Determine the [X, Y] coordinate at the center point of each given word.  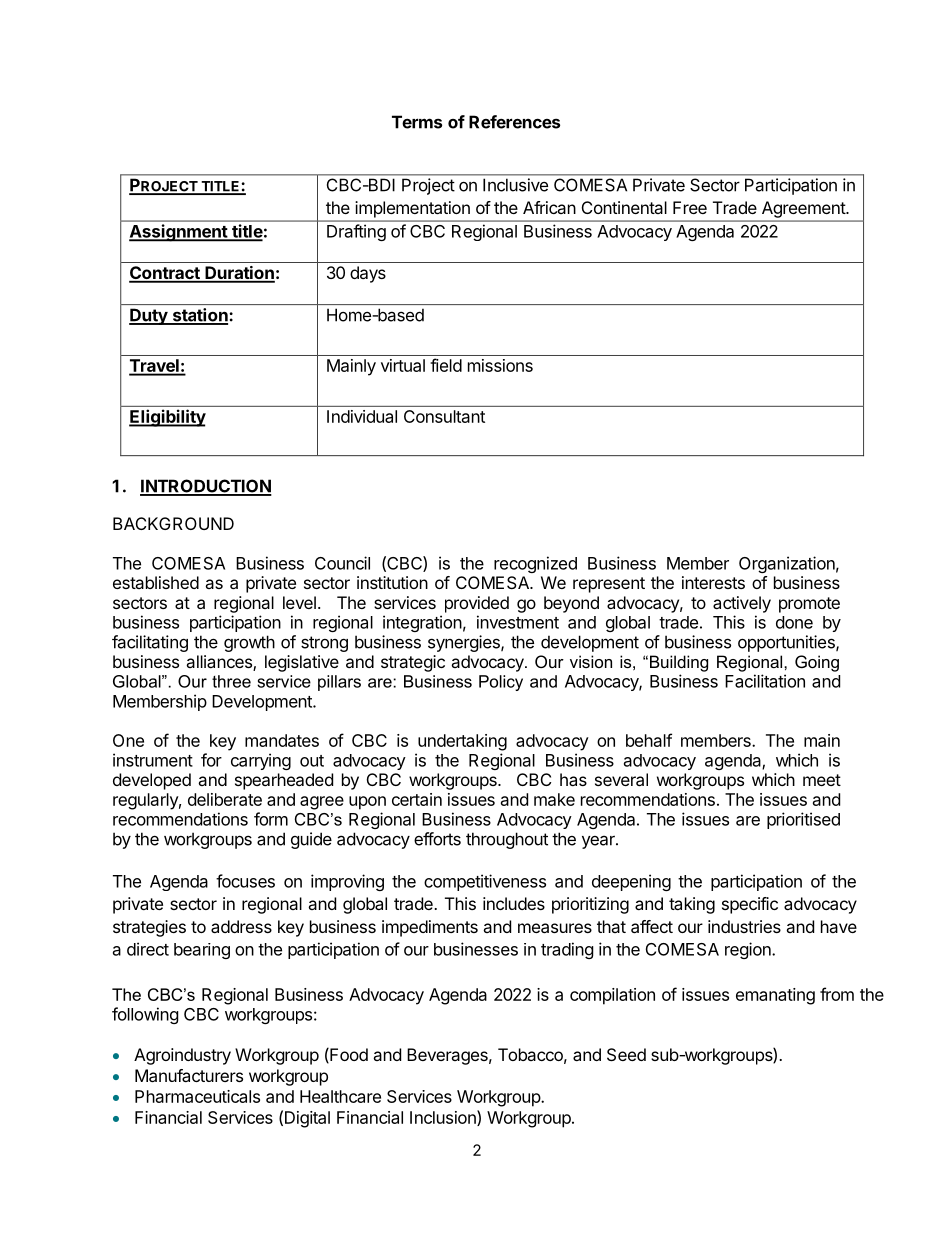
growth [249, 643]
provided [477, 604]
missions [500, 365]
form [271, 819]
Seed [626, 1054]
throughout [507, 840]
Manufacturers [189, 1075]
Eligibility [167, 418]
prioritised [803, 820]
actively [742, 604]
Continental [624, 207]
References [514, 122]
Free [690, 207]
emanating [775, 996]
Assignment [179, 233]
